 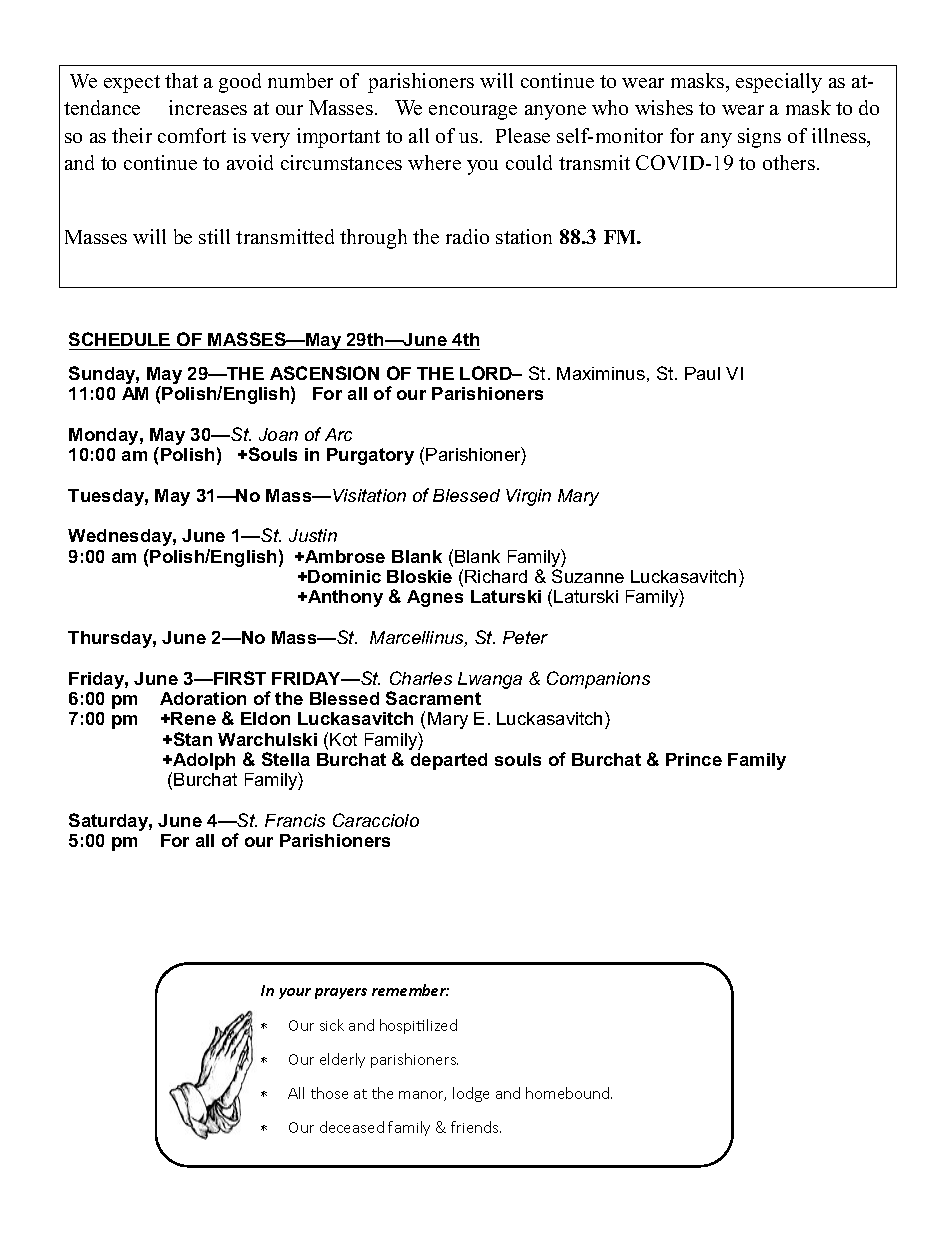 I want to click on signs, so click(x=759, y=138).
